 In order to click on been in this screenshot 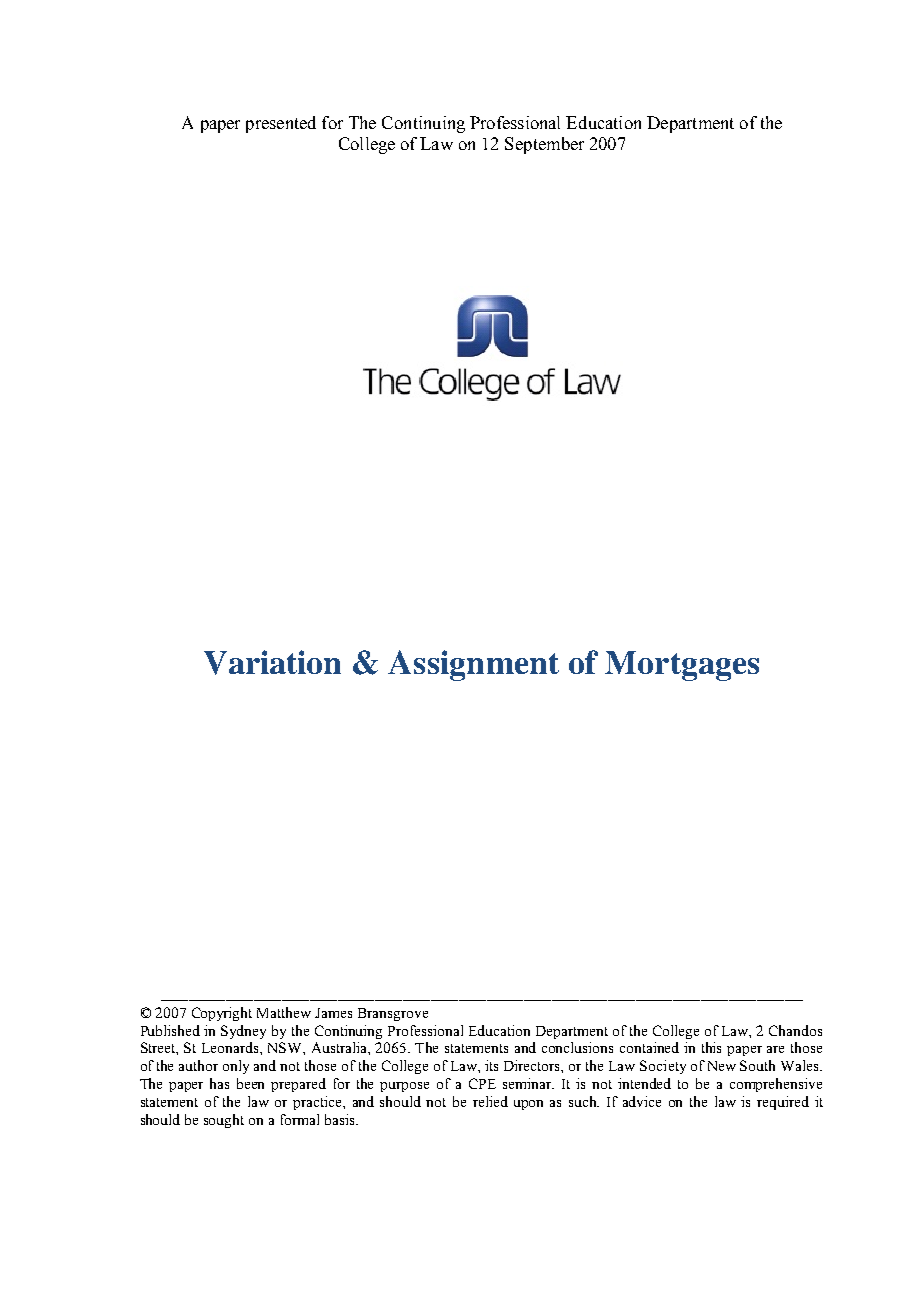, I will do `click(250, 1083)`.
